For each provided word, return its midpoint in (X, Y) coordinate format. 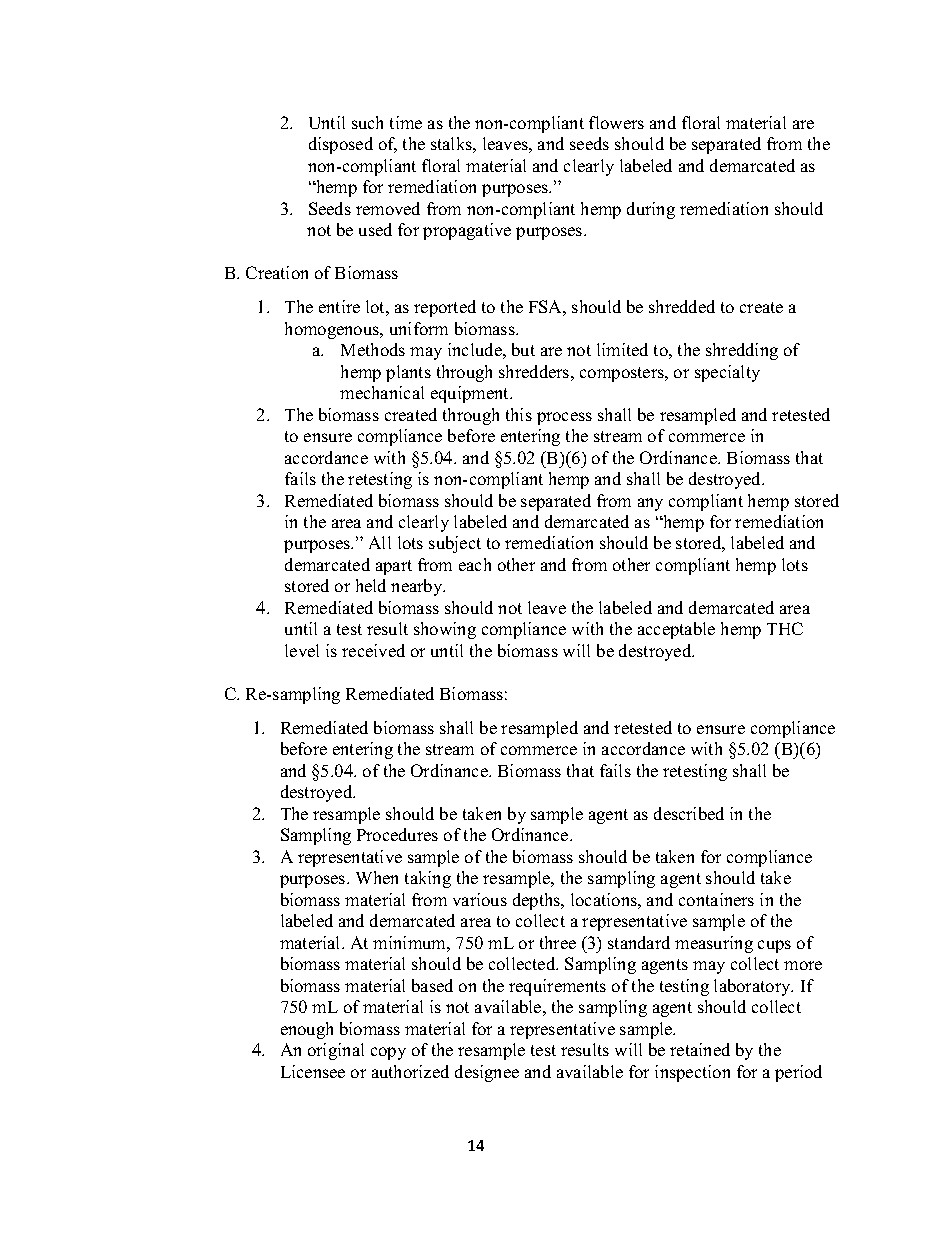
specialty (727, 373)
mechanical (382, 392)
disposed (341, 145)
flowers (616, 122)
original (336, 1051)
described (689, 813)
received (373, 650)
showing (445, 630)
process (564, 418)
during (651, 210)
